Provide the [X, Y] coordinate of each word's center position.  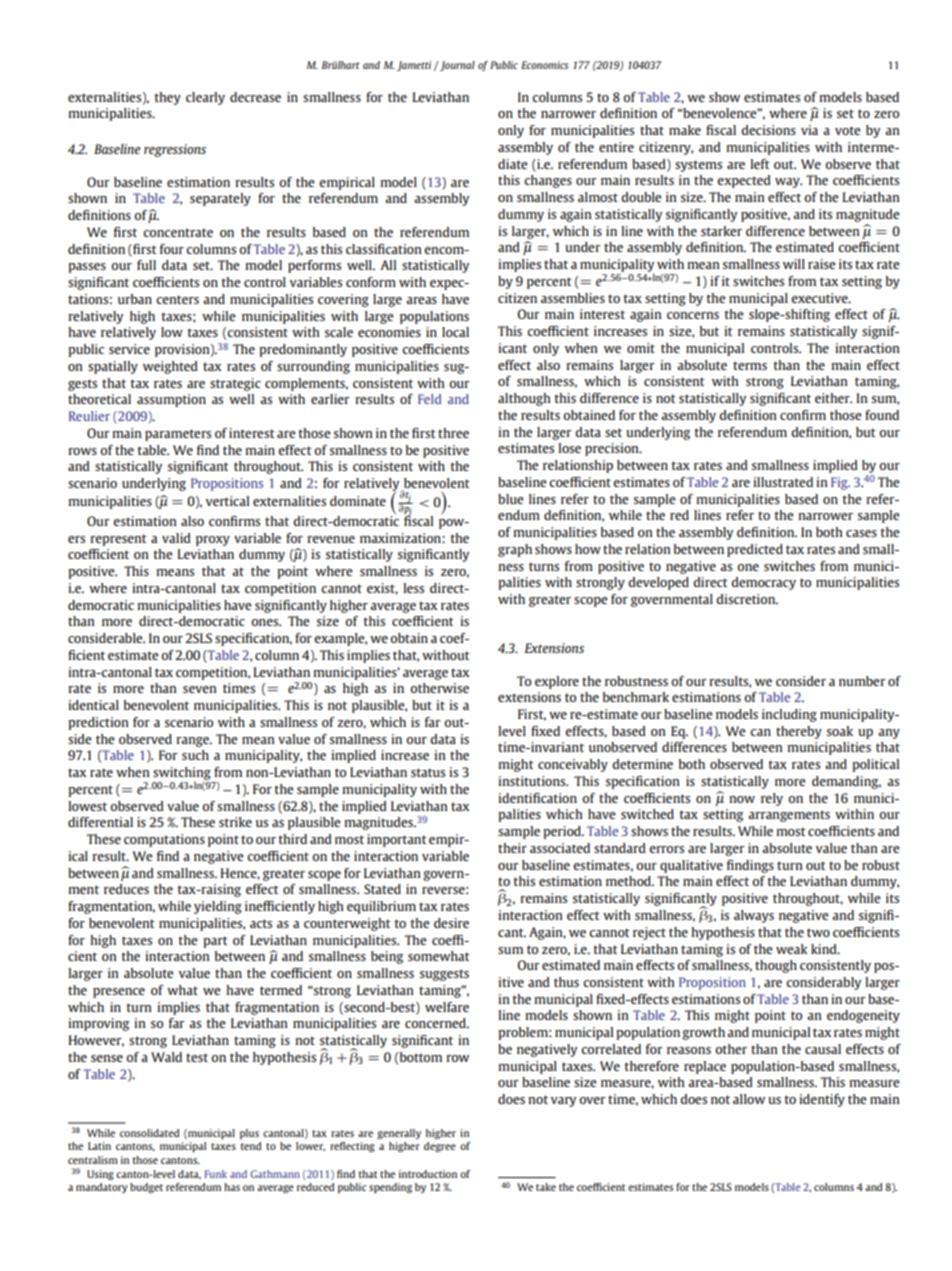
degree [440, 1147]
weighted [170, 367]
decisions [768, 130]
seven [200, 689]
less [413, 588]
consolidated [149, 1133]
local [455, 332]
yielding [218, 907]
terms [750, 365]
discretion [747, 599]
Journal [456, 66]
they [168, 98]
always [754, 916]
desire [451, 923]
